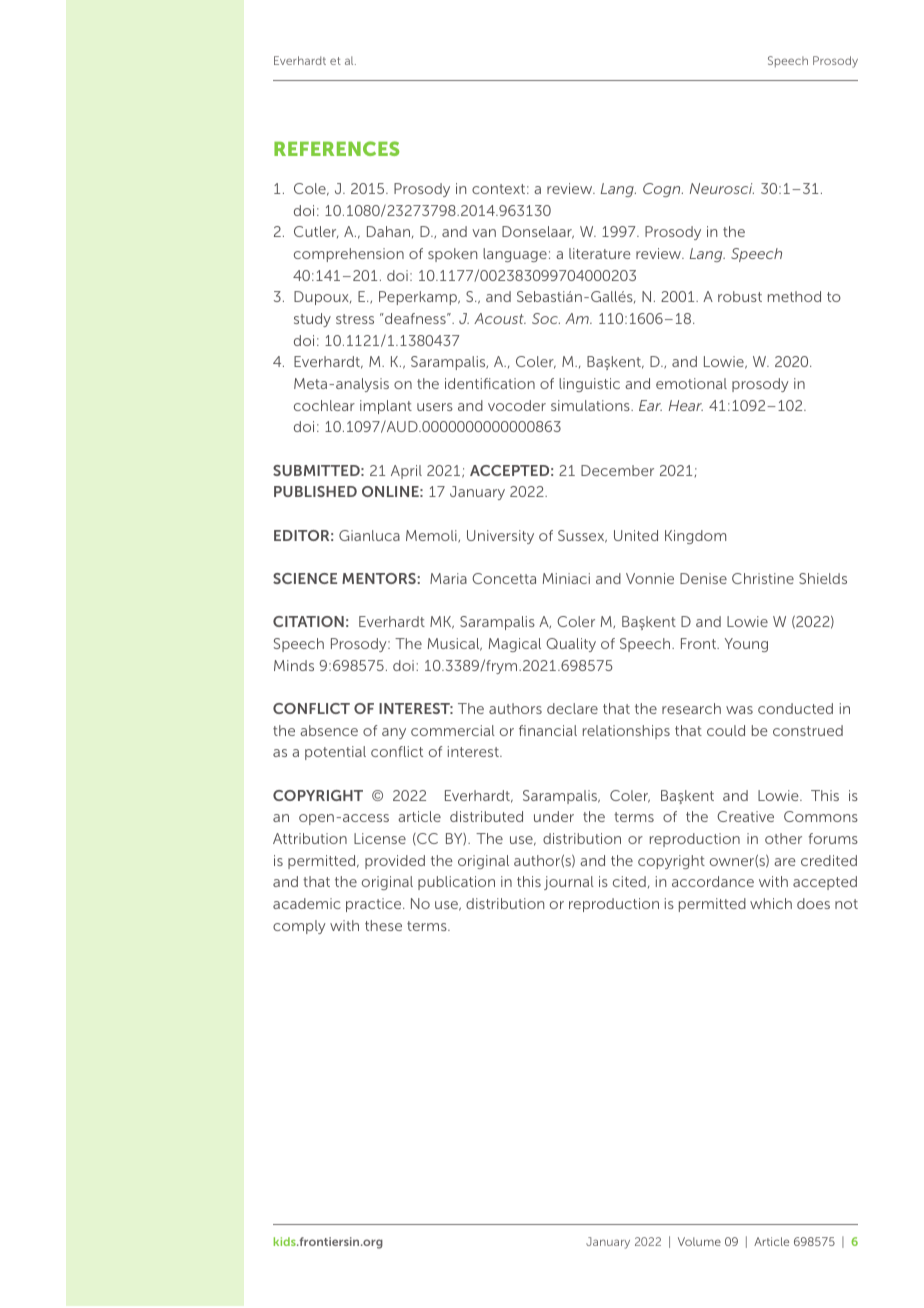  What do you see at coordinates (329, 730) in the document?
I see `absence` at bounding box center [329, 730].
